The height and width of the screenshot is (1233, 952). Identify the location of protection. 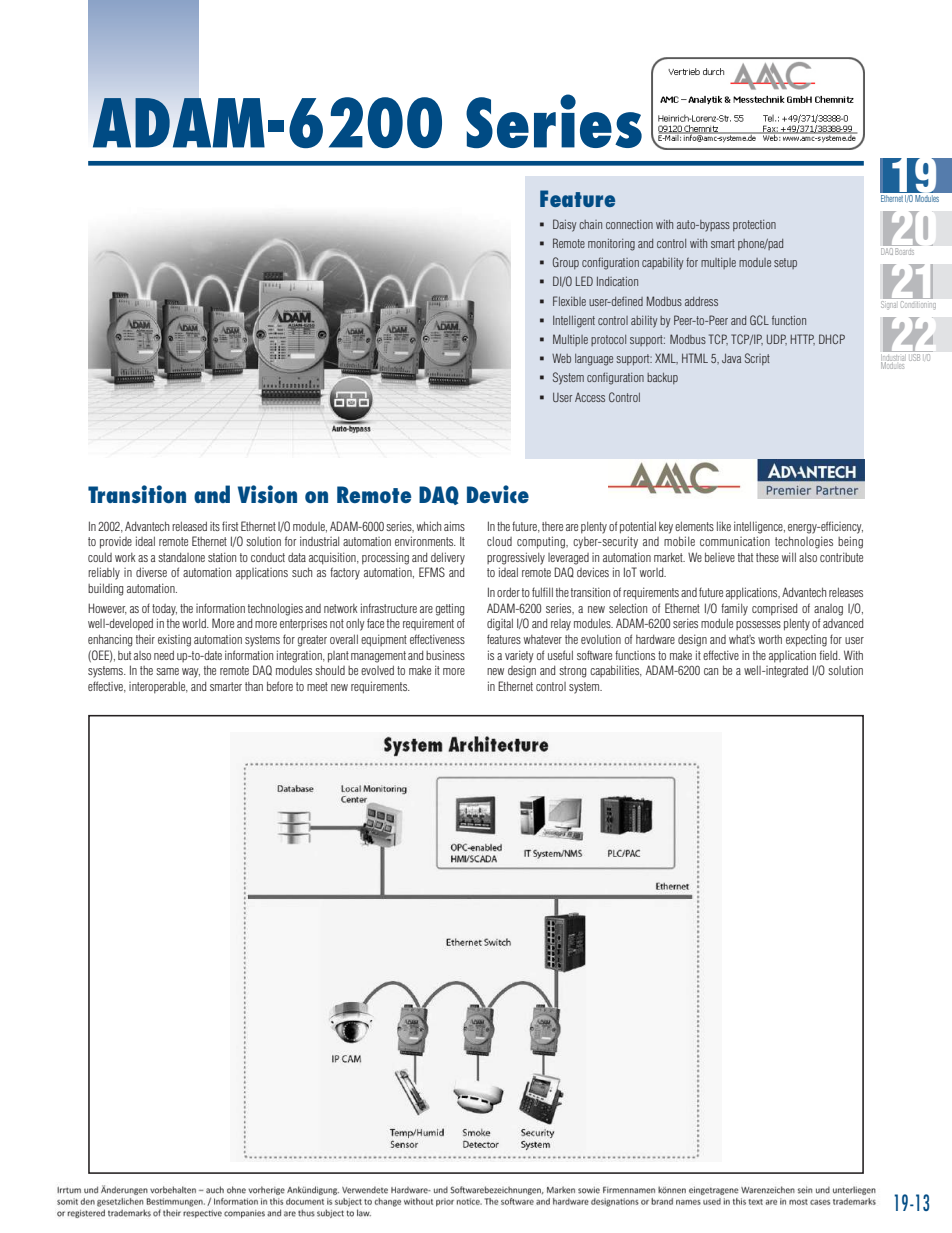
(754, 225).
